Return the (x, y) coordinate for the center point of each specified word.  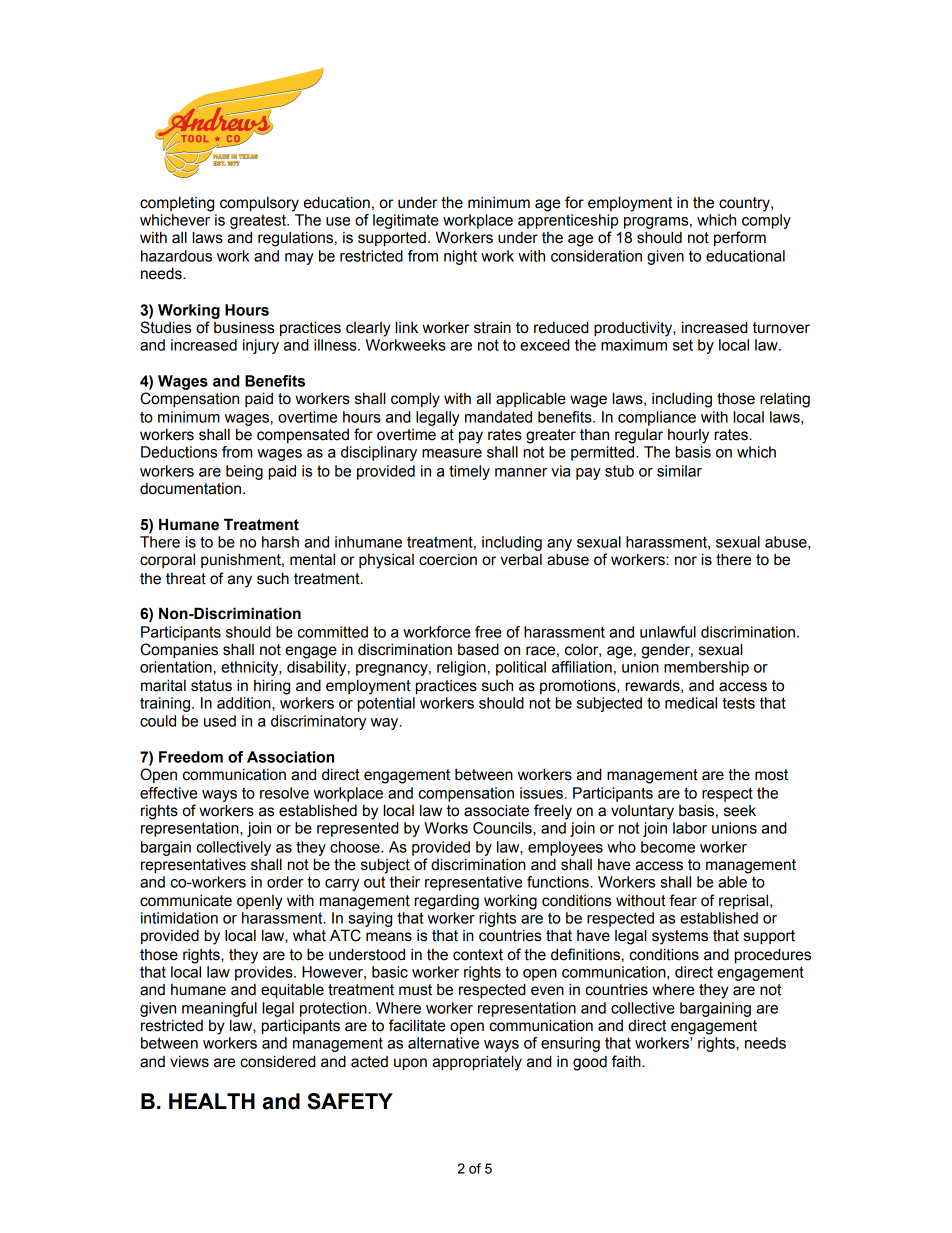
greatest (259, 221)
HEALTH (212, 1101)
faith (627, 1061)
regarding (447, 902)
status (211, 686)
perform (740, 238)
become (668, 847)
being (244, 472)
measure (452, 453)
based (478, 649)
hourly (688, 436)
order (285, 882)
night (460, 257)
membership (706, 668)
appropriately (477, 1063)
